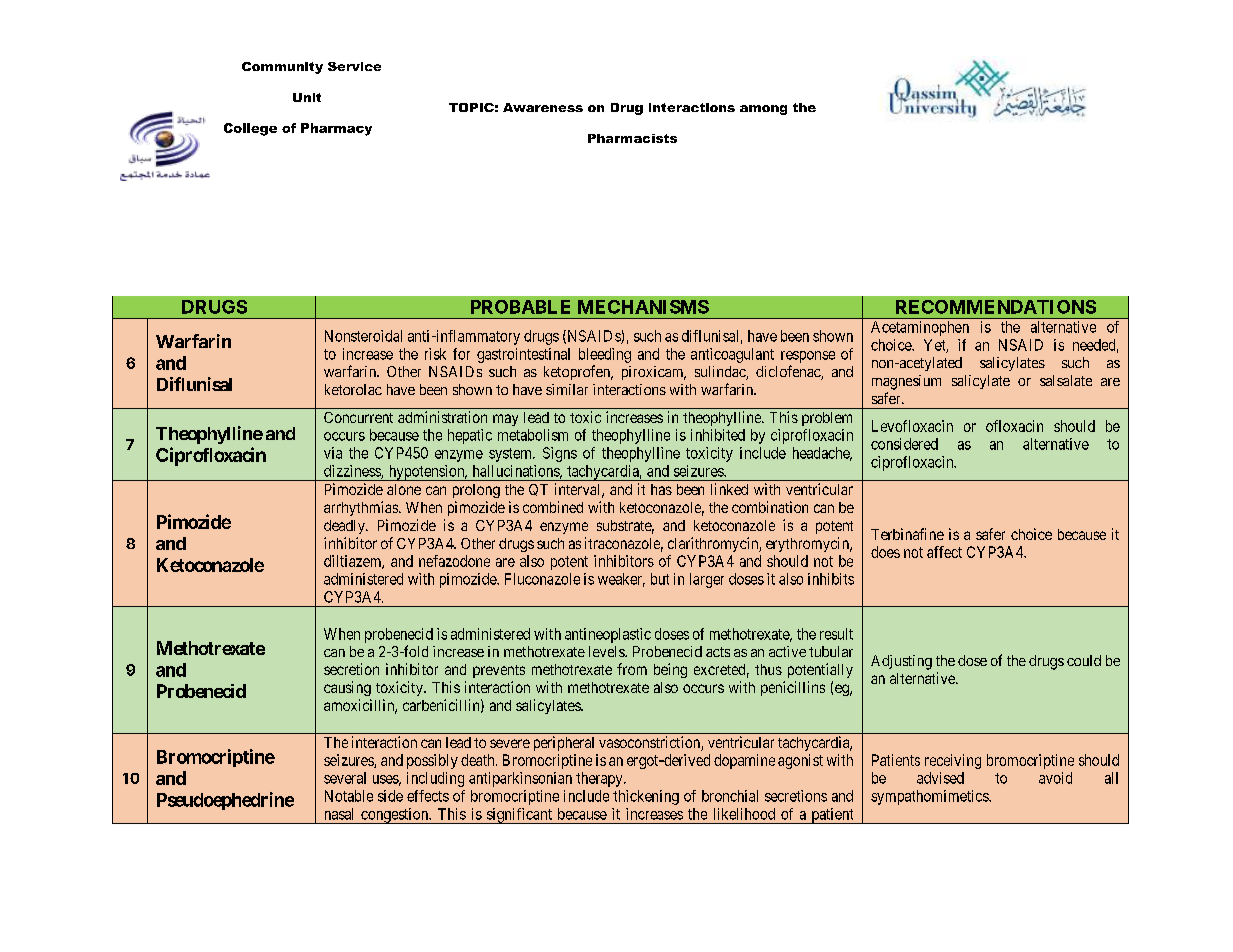 This screenshot has height=952, width=1233. I want to click on via, so click(333, 453).
